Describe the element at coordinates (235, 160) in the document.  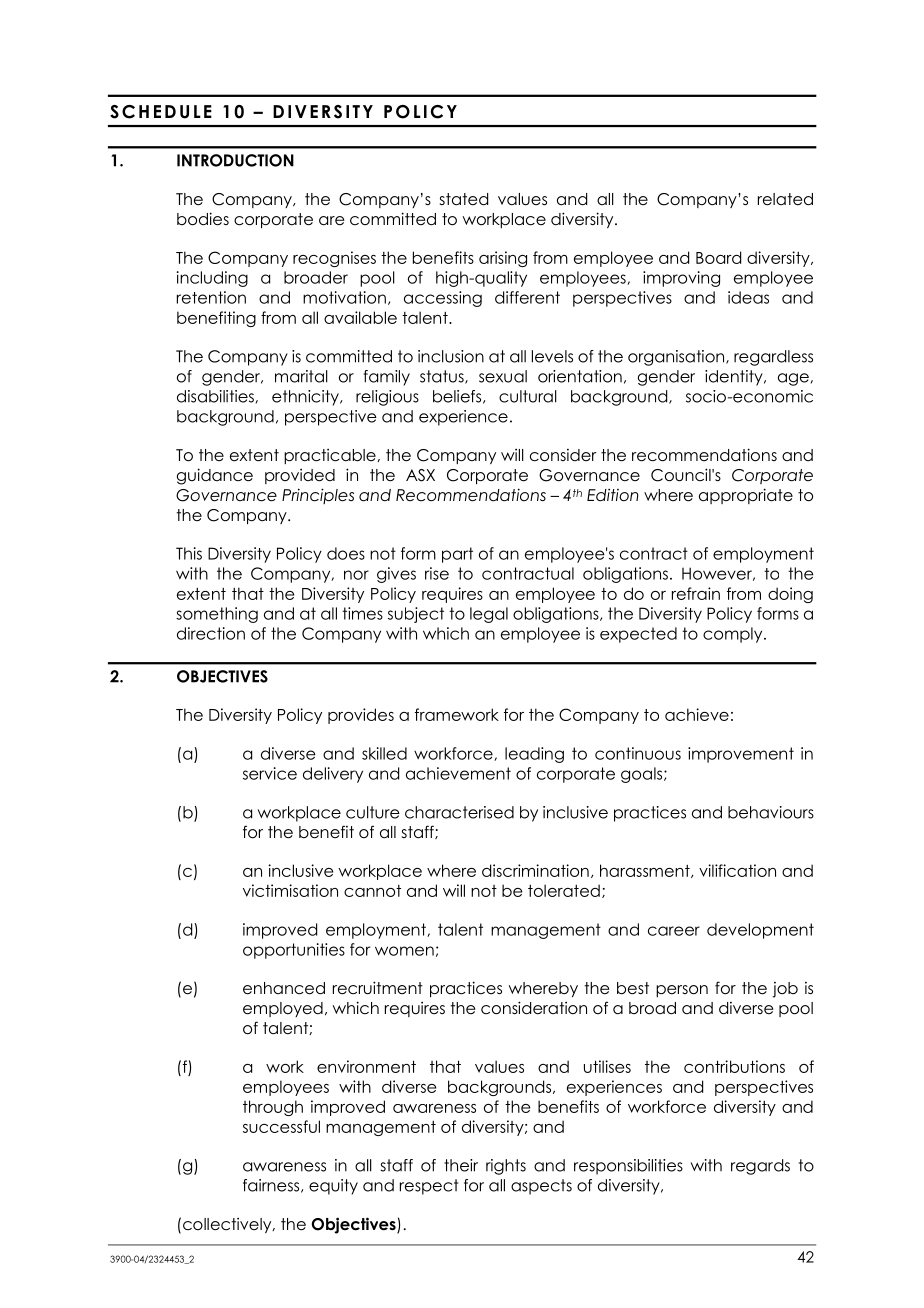
I see `INTRODUCTION` at that location.
